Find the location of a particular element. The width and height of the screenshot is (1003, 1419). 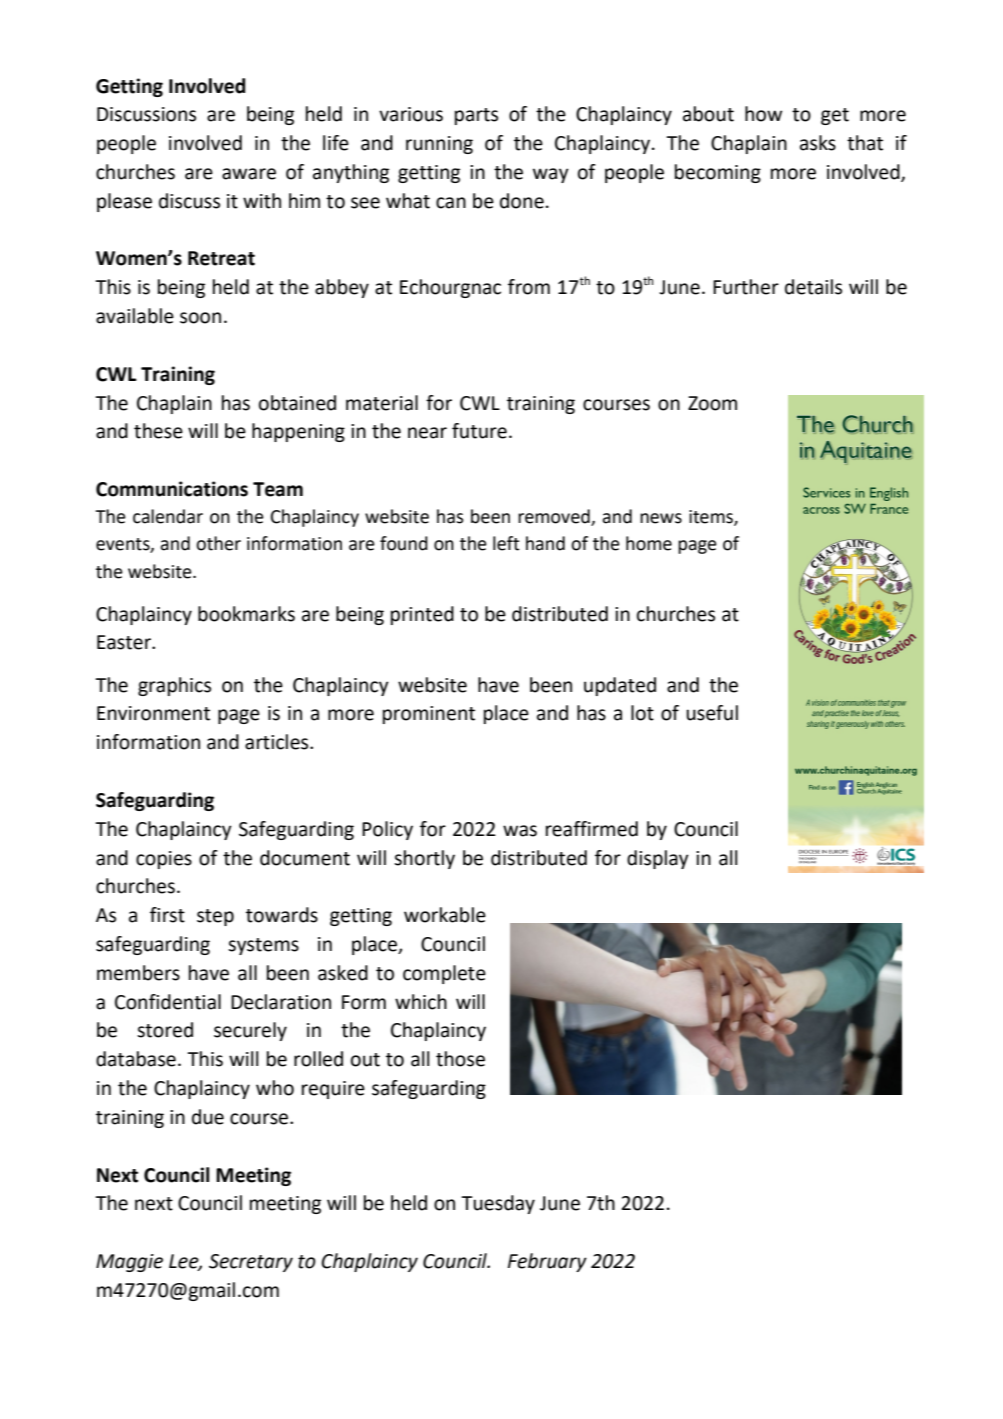

was is located at coordinates (520, 831).
